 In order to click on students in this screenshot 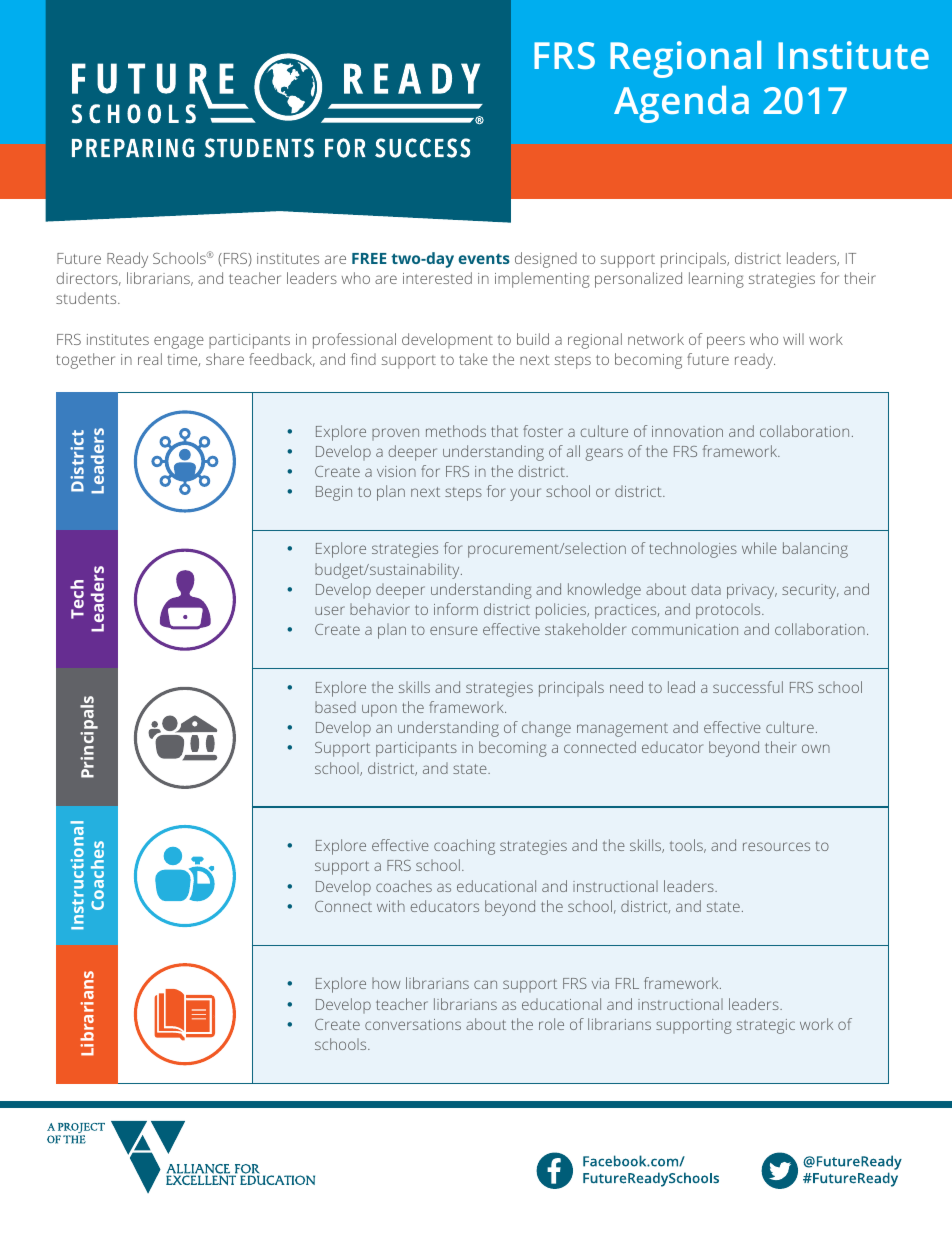, I will do `click(87, 298)`.
